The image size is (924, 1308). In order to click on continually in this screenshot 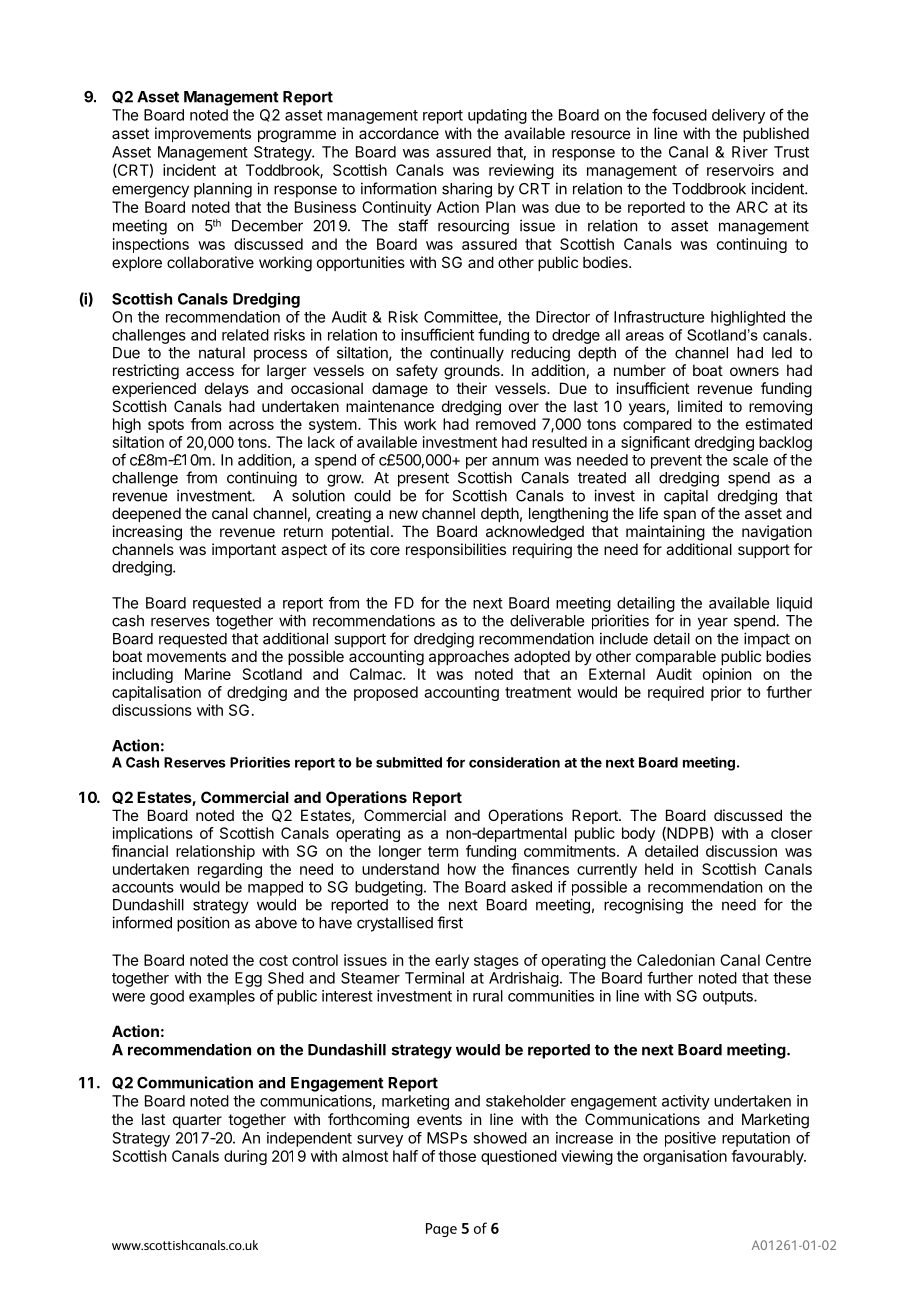, I will do `click(467, 354)`.
